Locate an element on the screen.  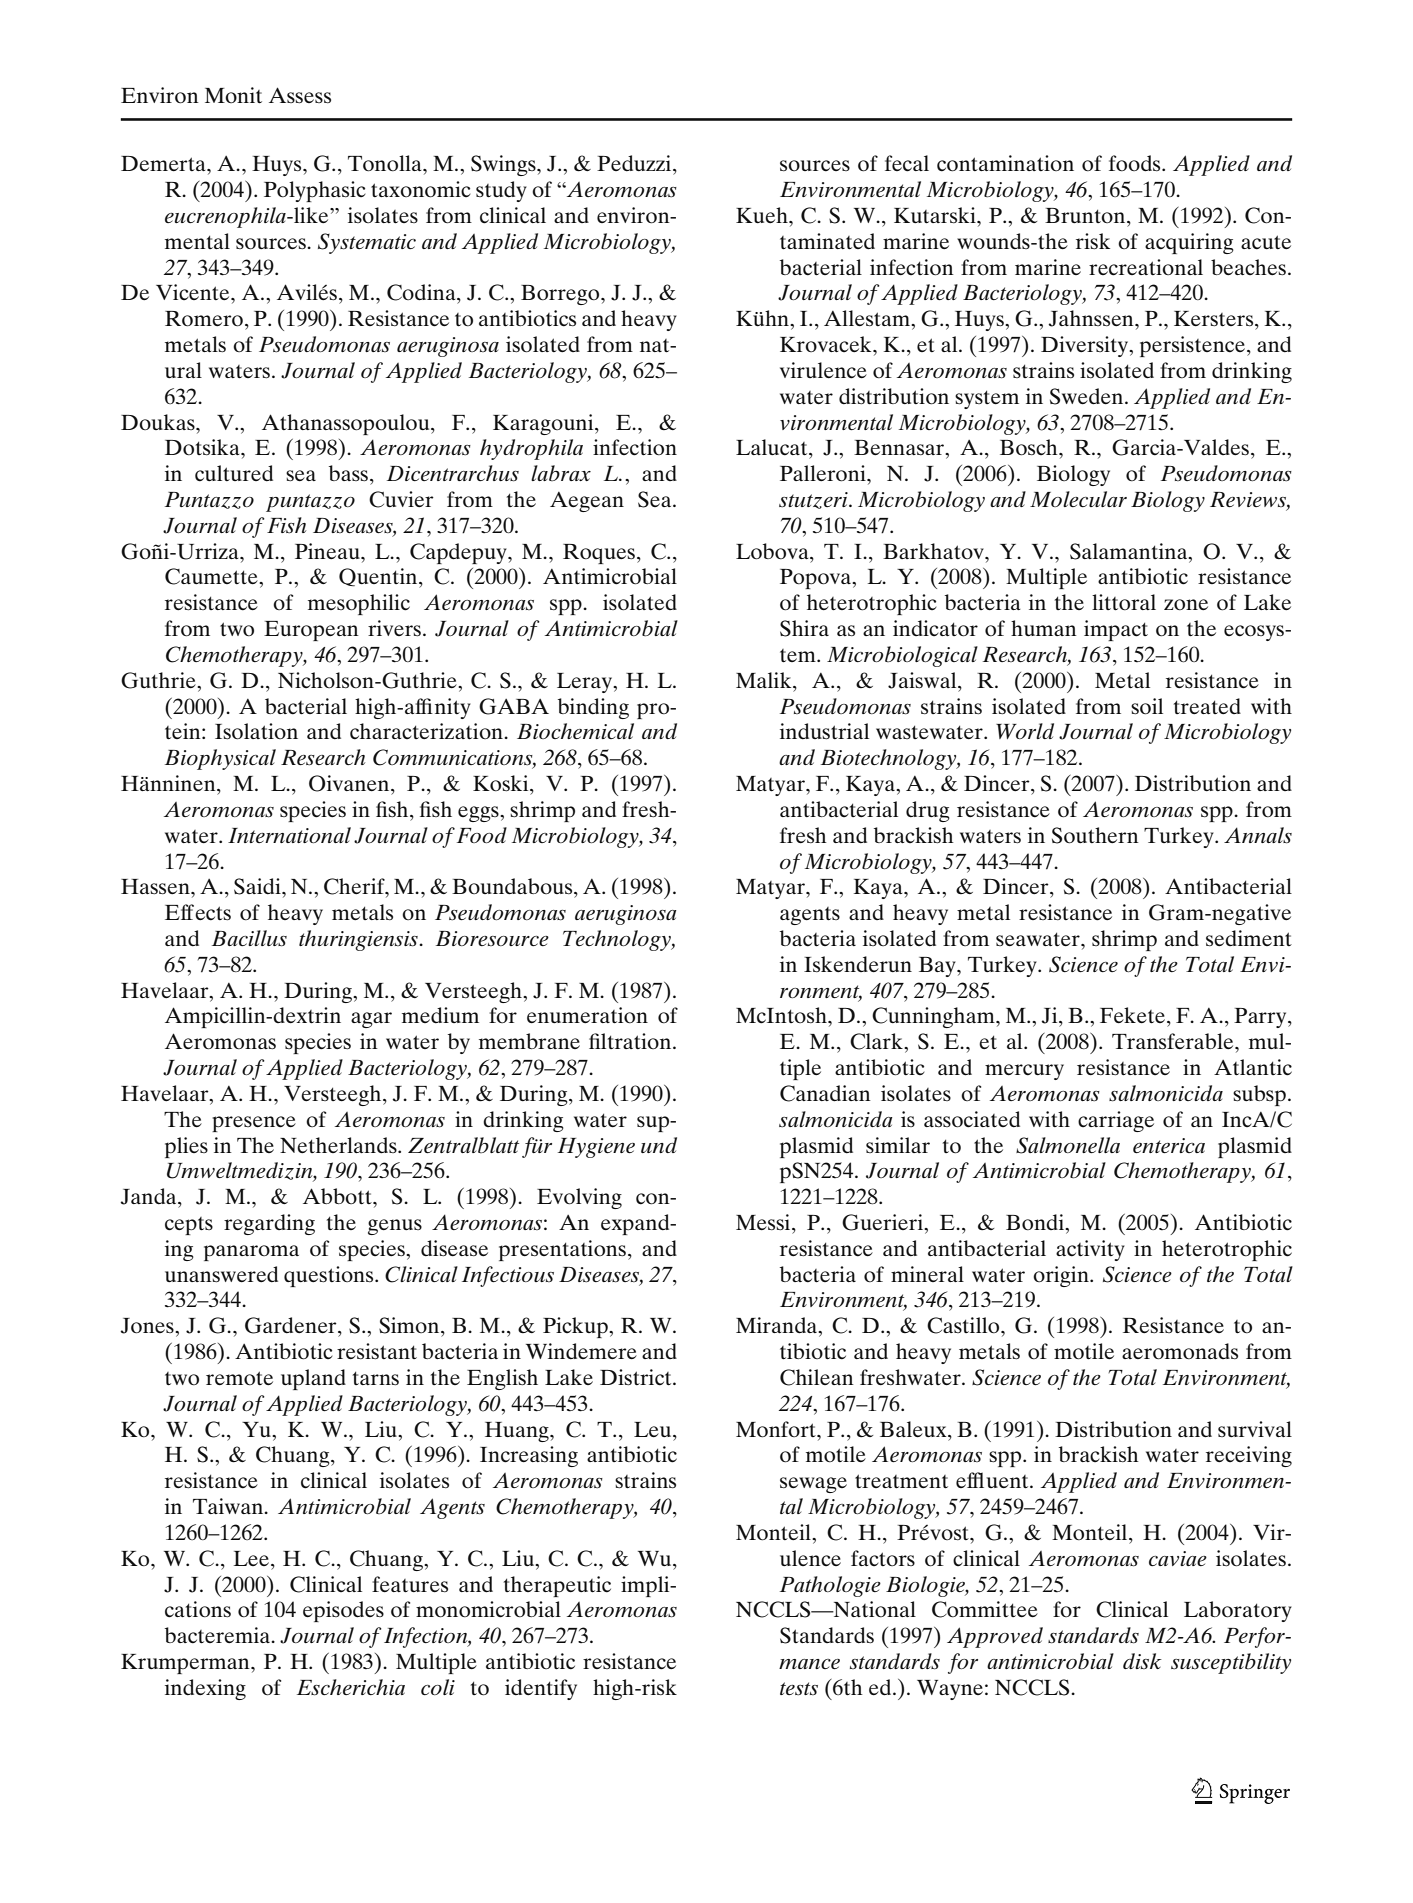
presence is located at coordinates (254, 1124).
